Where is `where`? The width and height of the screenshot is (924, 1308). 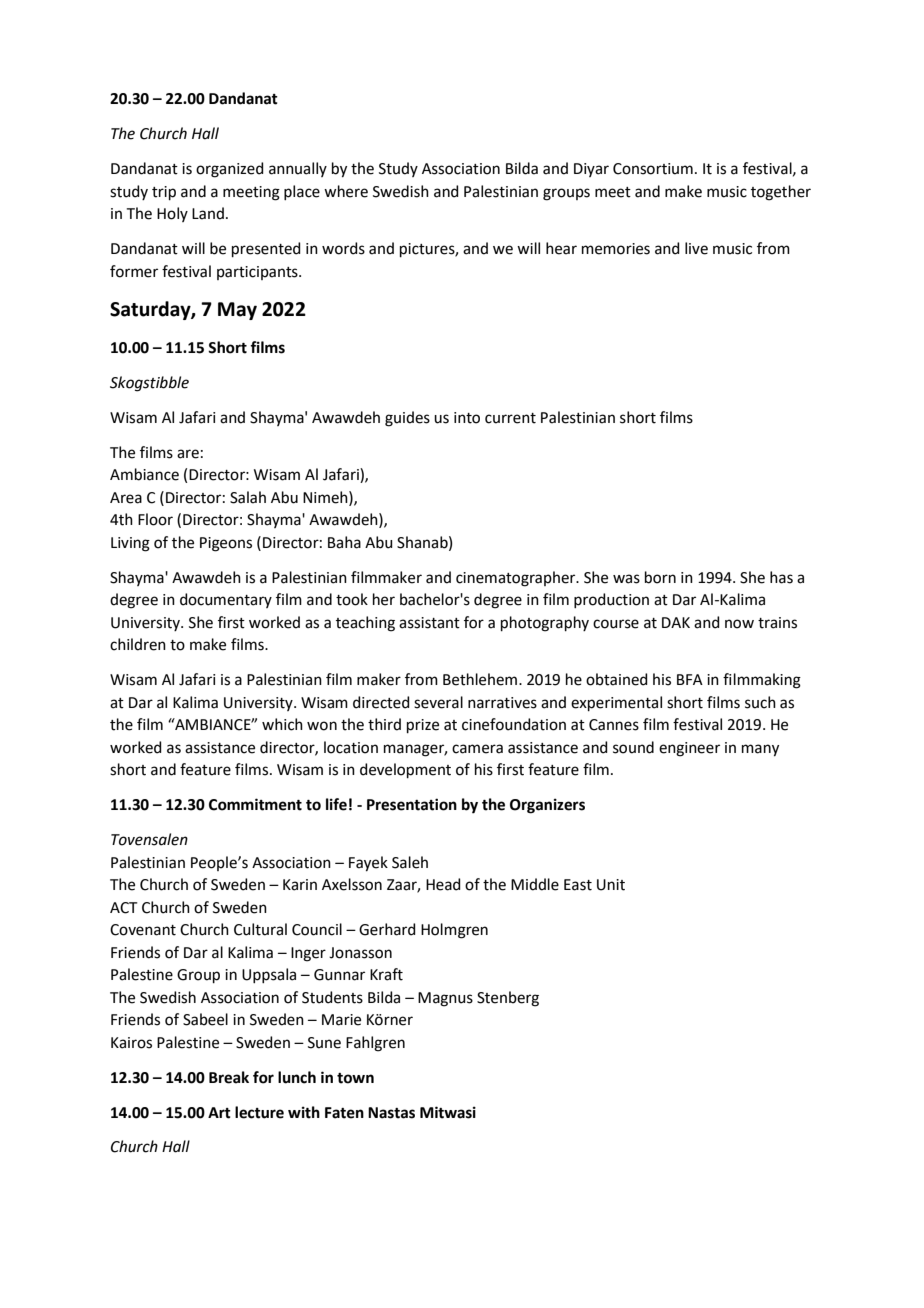 where is located at coordinates (346, 191).
